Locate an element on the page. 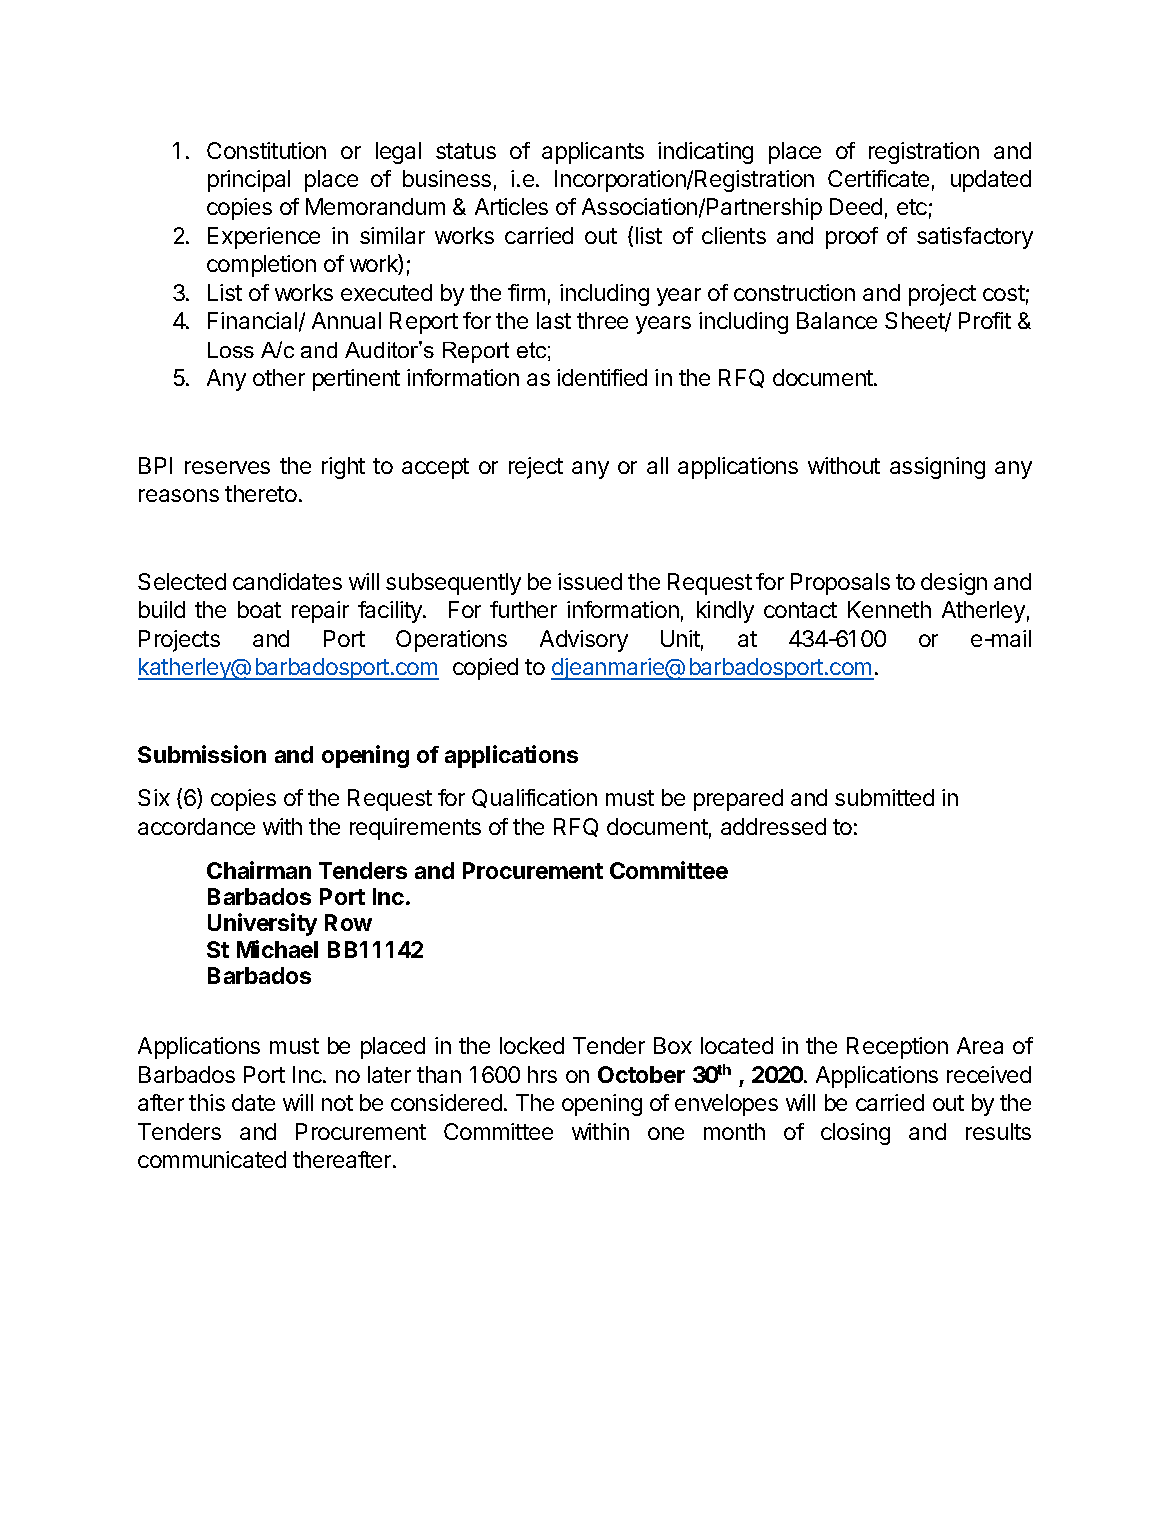 The width and height of the image is (1170, 1514). Certificate is located at coordinates (878, 178).
